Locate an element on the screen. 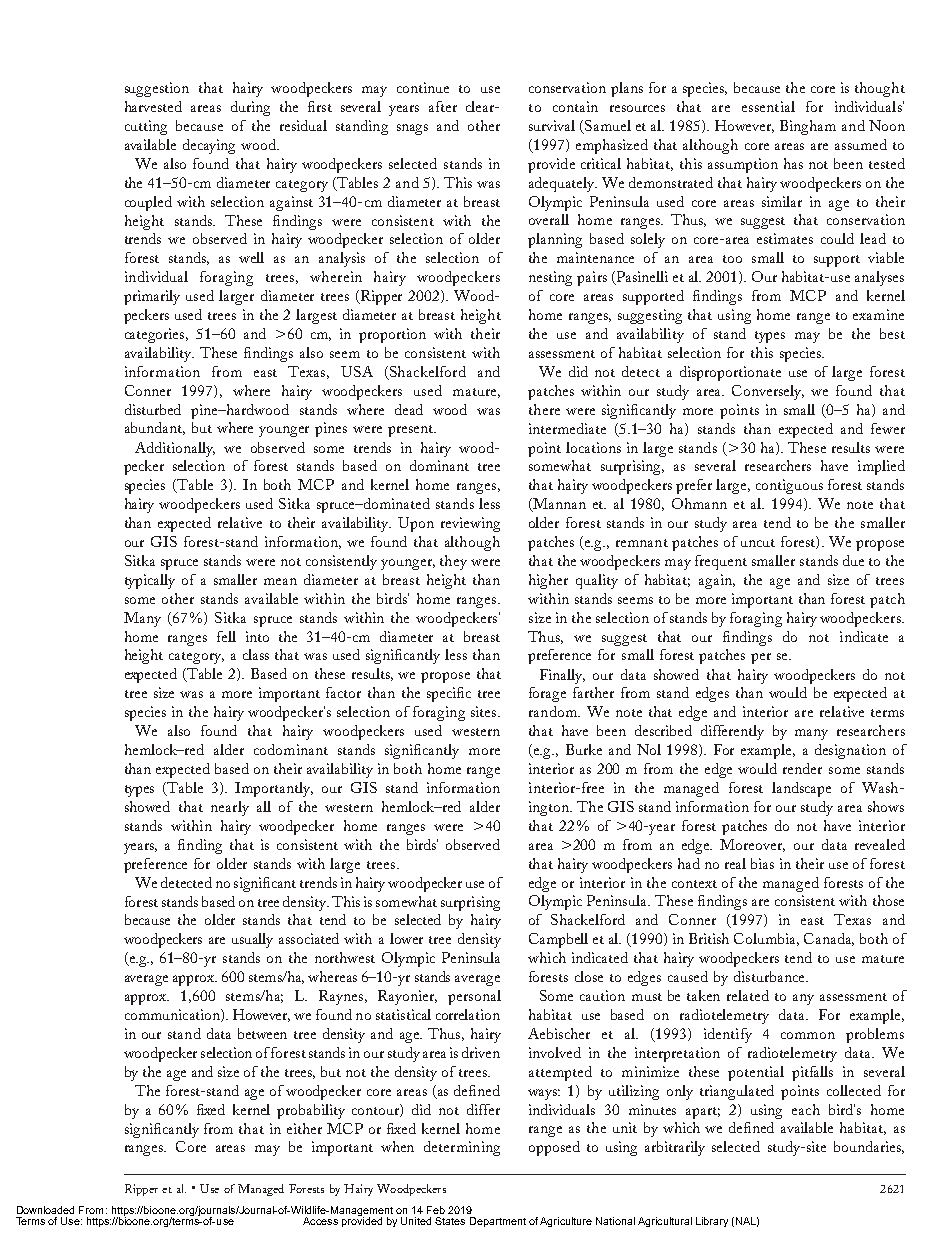 The image size is (952, 1233). contiguous is located at coordinates (789, 486).
